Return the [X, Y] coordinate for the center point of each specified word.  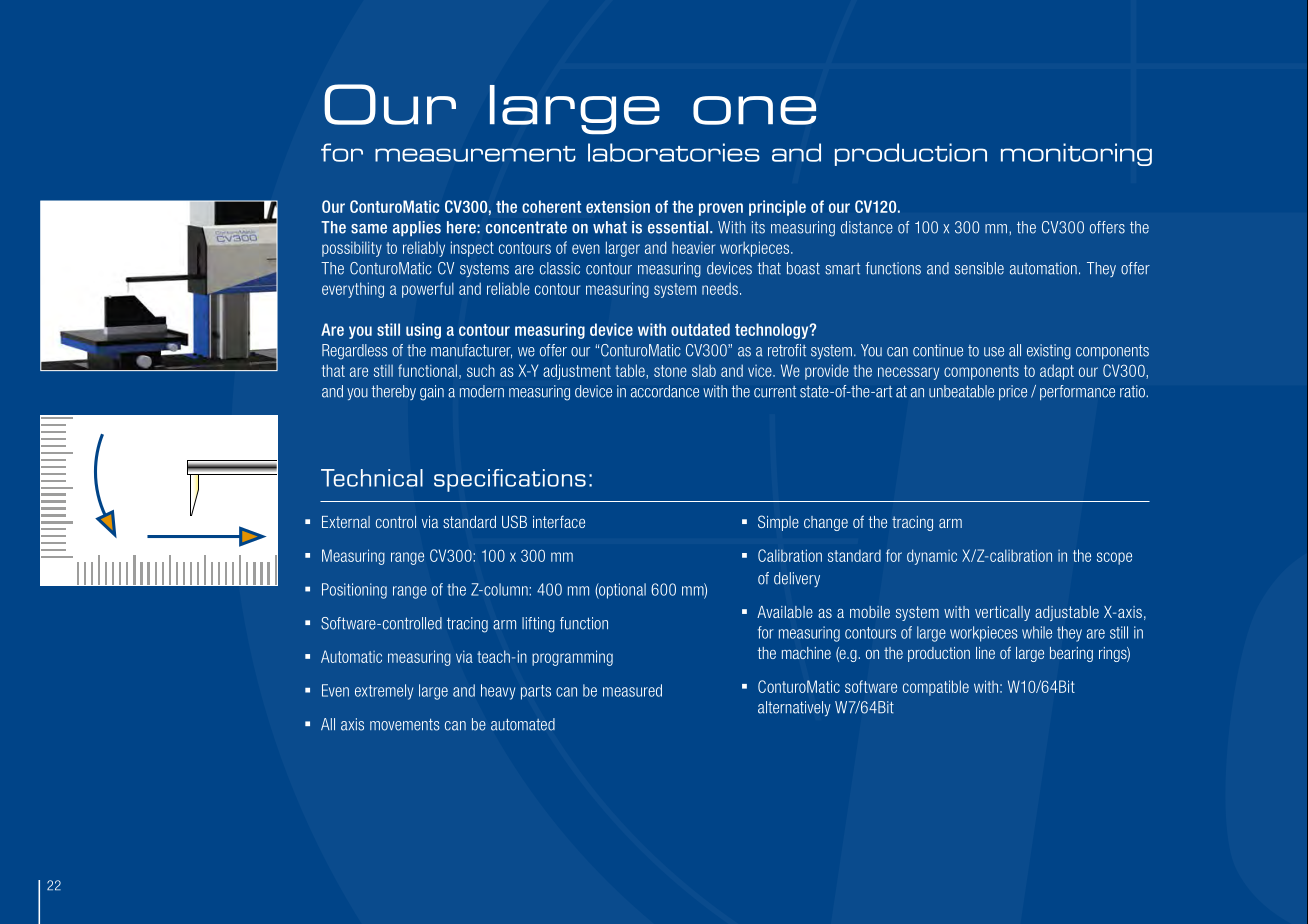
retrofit [787, 350]
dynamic [932, 557]
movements [405, 724]
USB [514, 521]
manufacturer [471, 351]
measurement [475, 154]
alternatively [794, 708]
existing [1049, 352]
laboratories [674, 152]
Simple [778, 523]
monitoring [1076, 154]
